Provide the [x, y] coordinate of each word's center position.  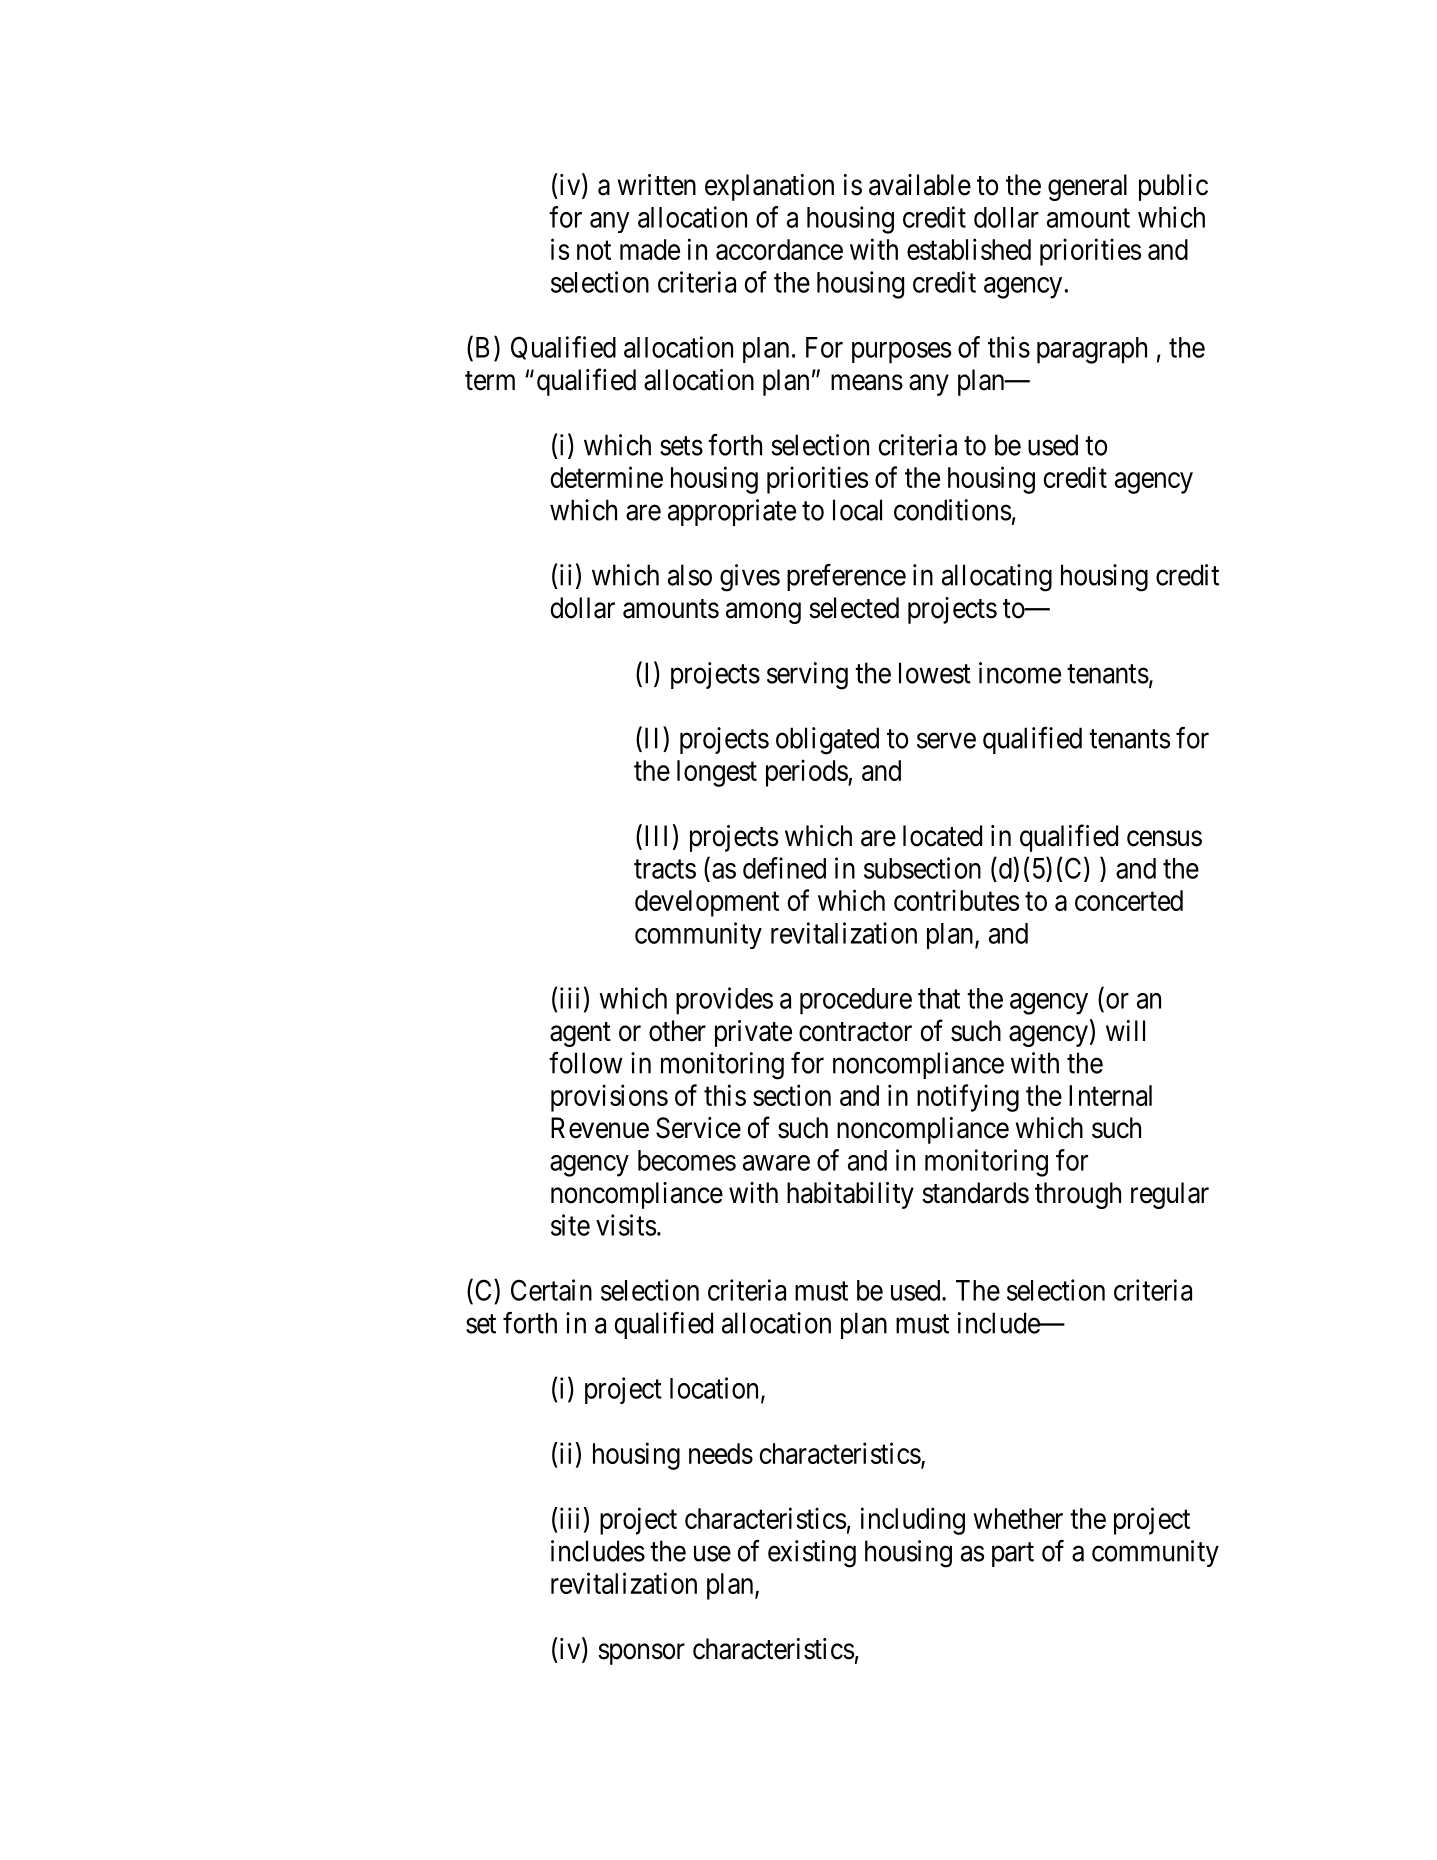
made [650, 249]
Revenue [600, 1128]
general [1087, 187]
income [1020, 673]
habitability [850, 1195]
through [1078, 1195]
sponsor [641, 1654]
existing [812, 1554]
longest [717, 773]
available [920, 185]
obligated [827, 741]
